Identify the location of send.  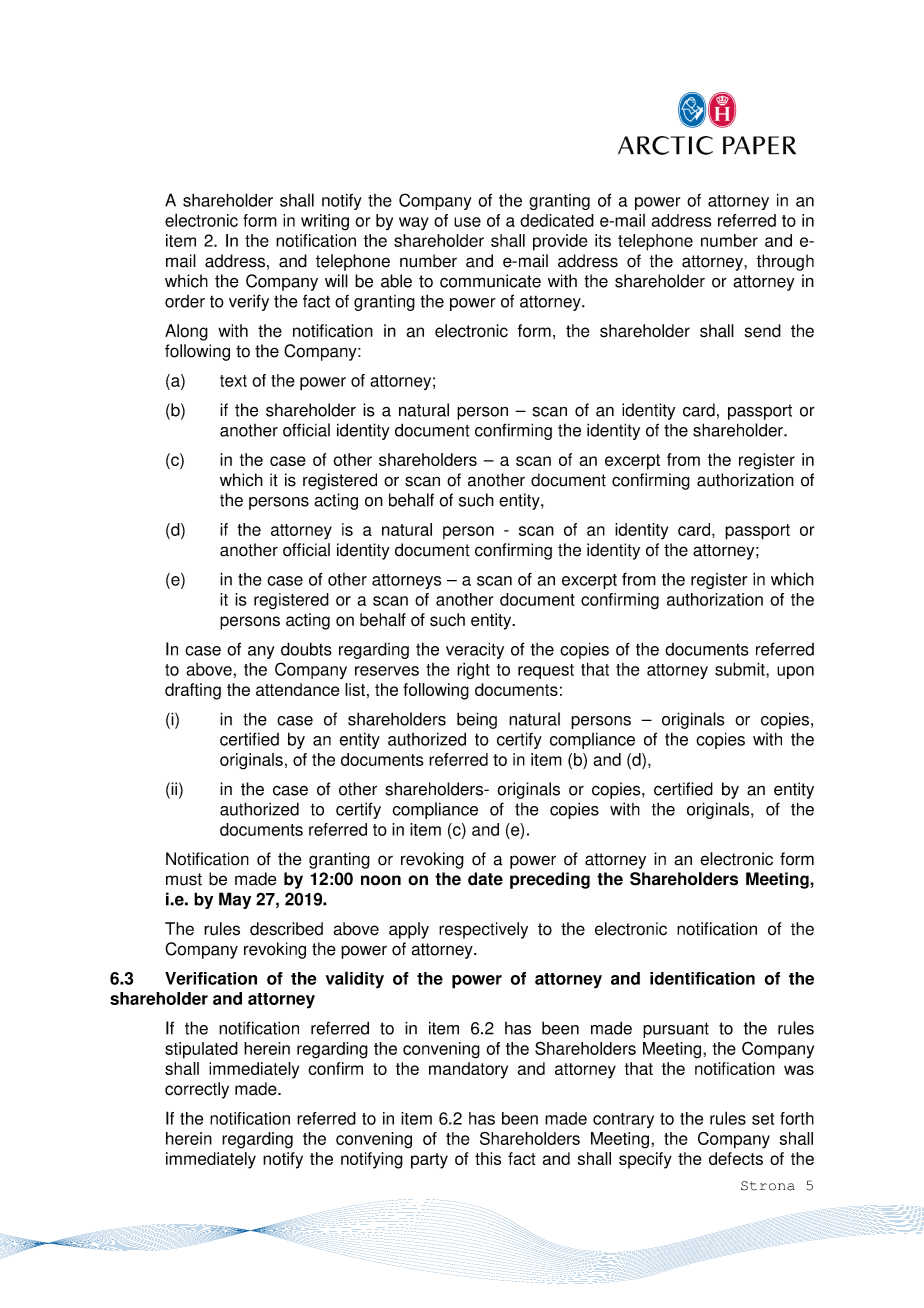
(763, 331).
